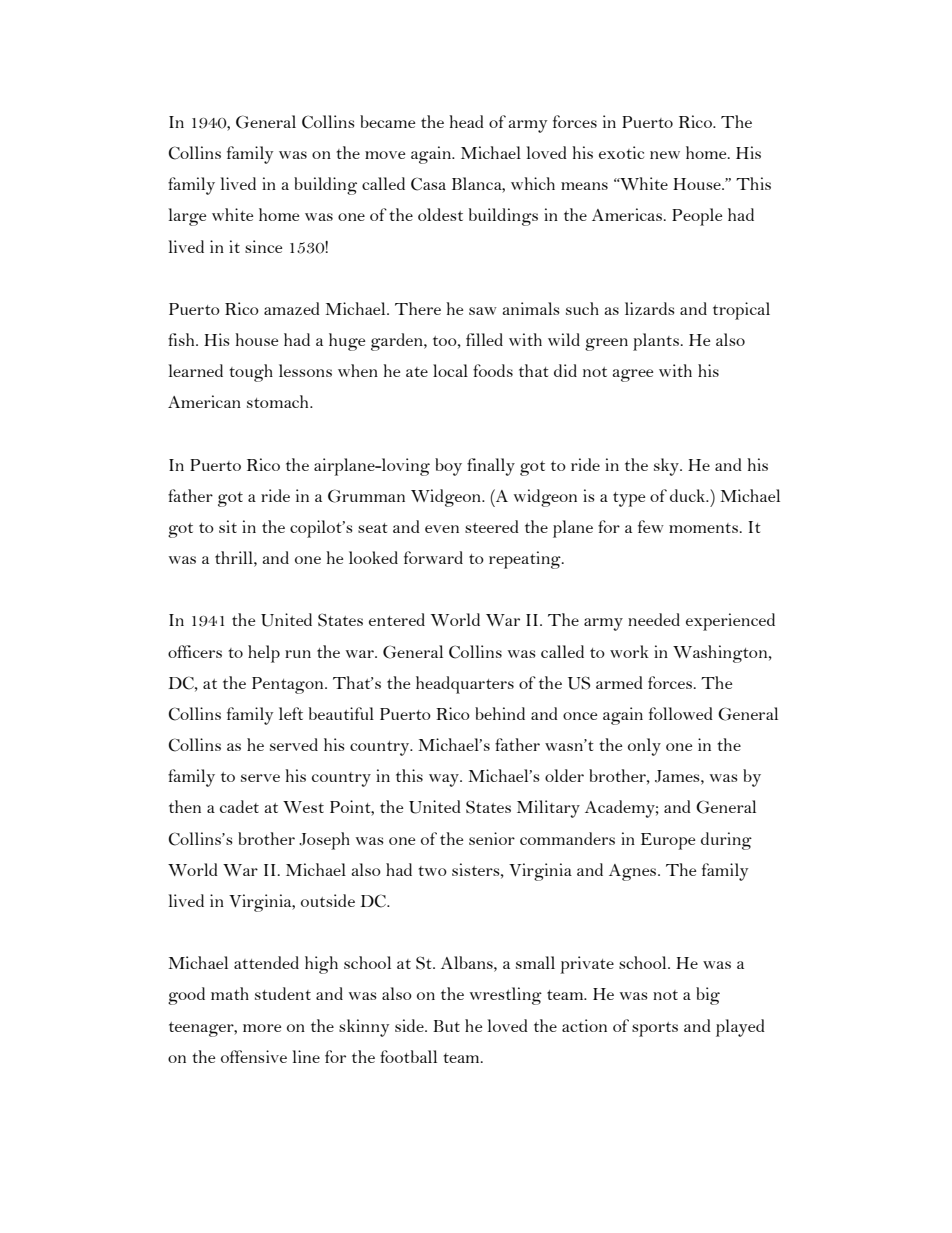  Describe the element at coordinates (428, 184) in the document. I see `Casa` at that location.
